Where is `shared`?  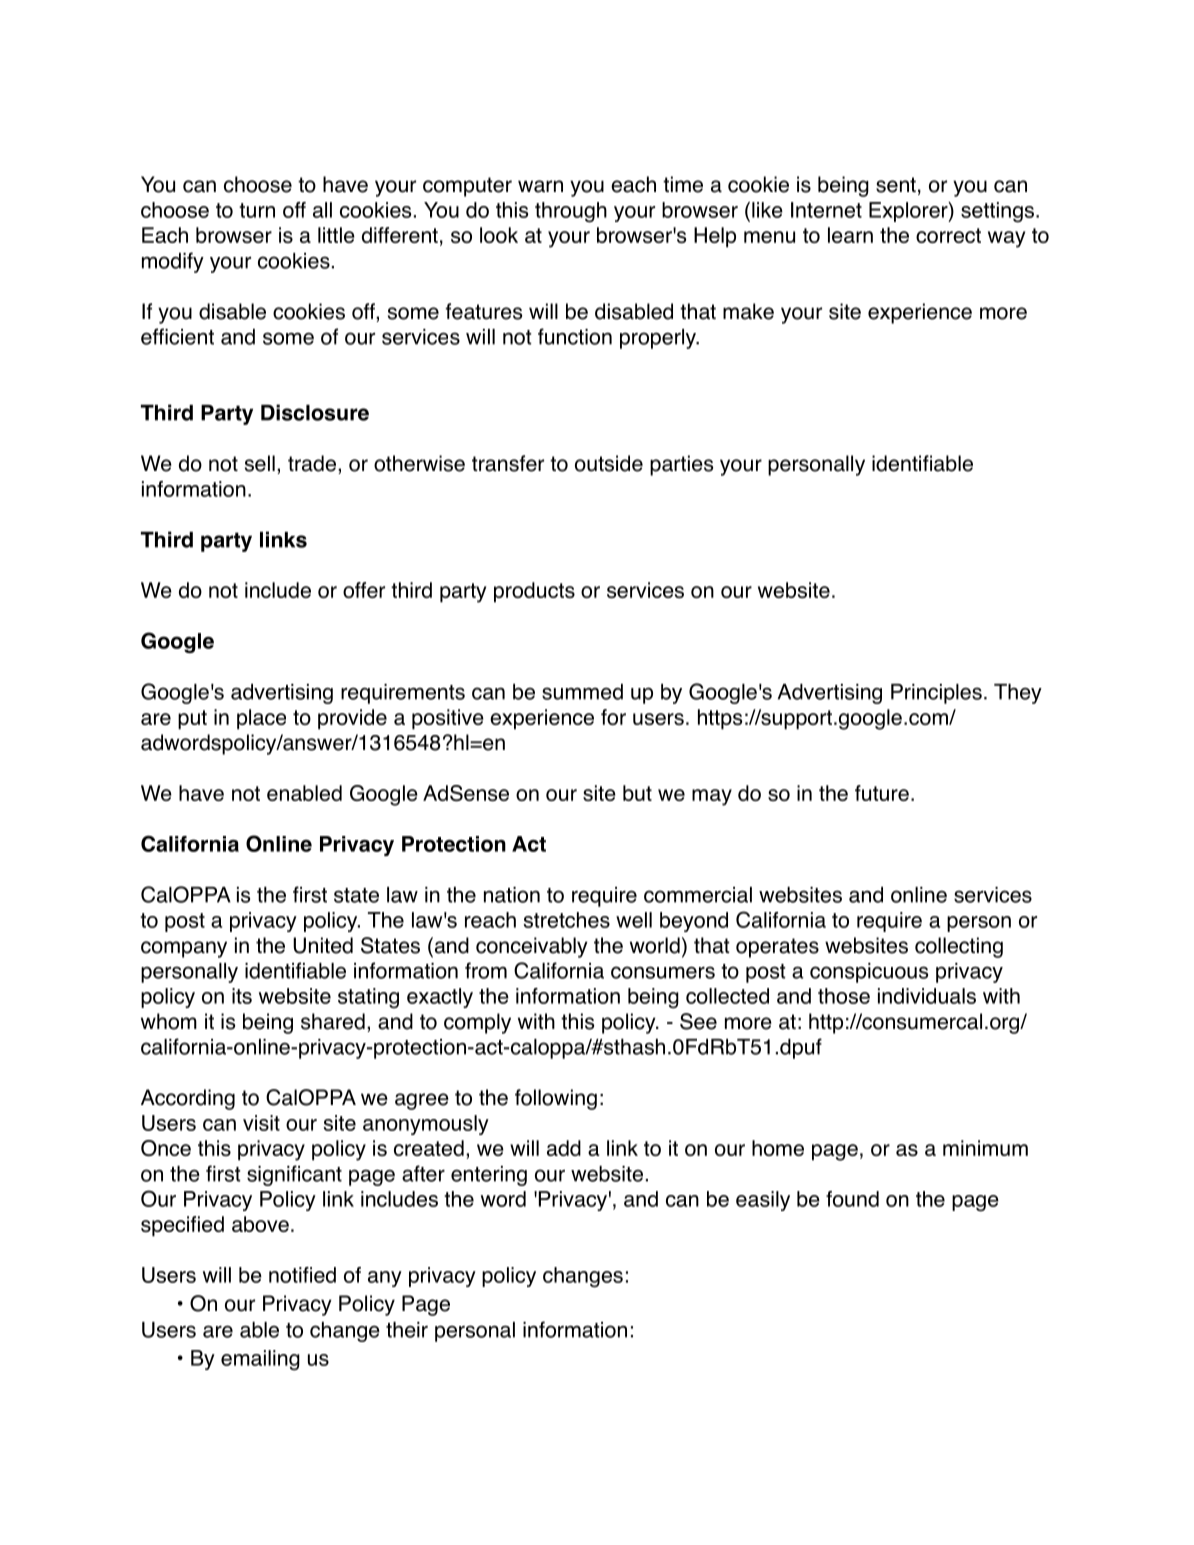
shared is located at coordinates (333, 1021).
